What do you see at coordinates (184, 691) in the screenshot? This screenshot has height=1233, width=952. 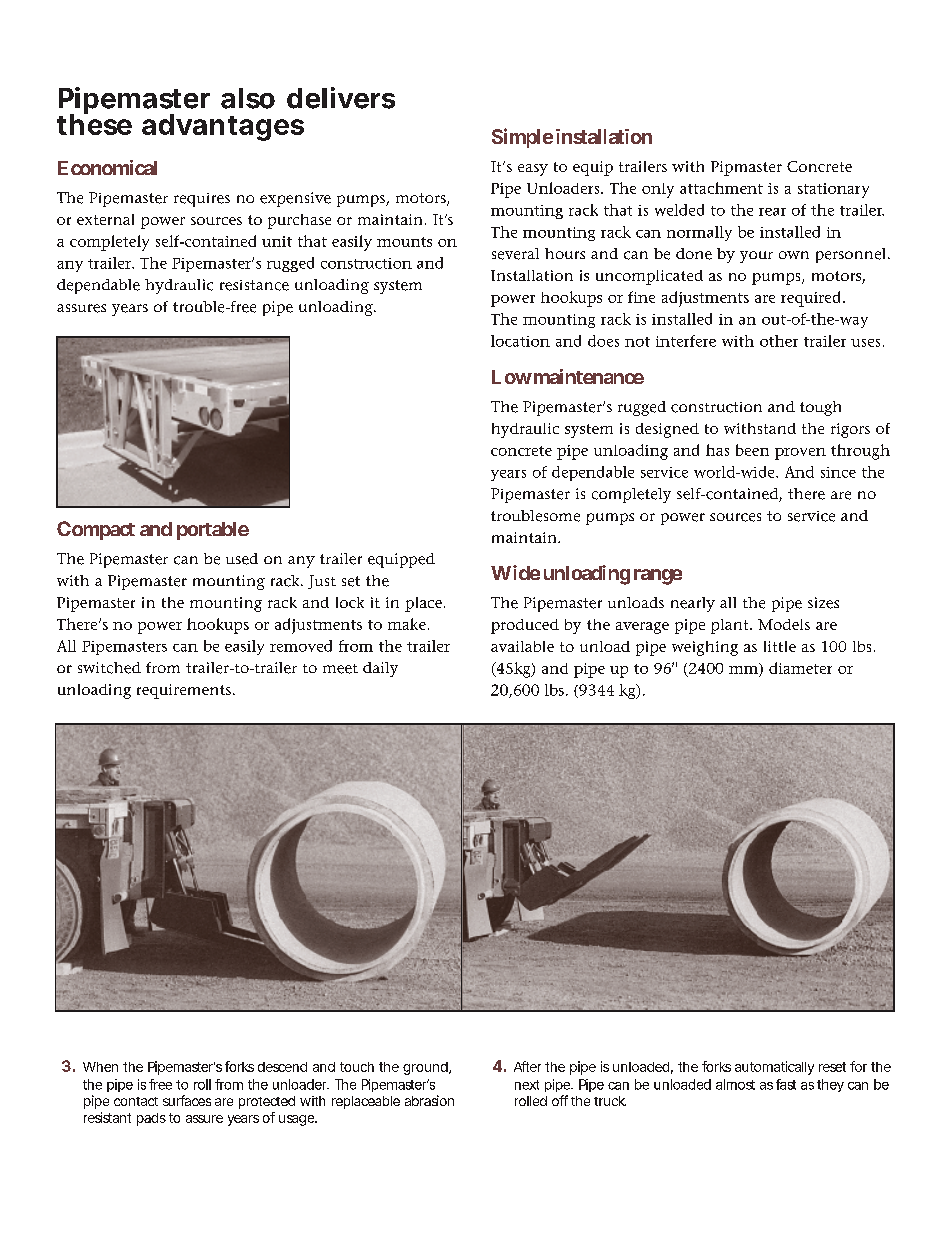 I see `requirements` at bounding box center [184, 691].
